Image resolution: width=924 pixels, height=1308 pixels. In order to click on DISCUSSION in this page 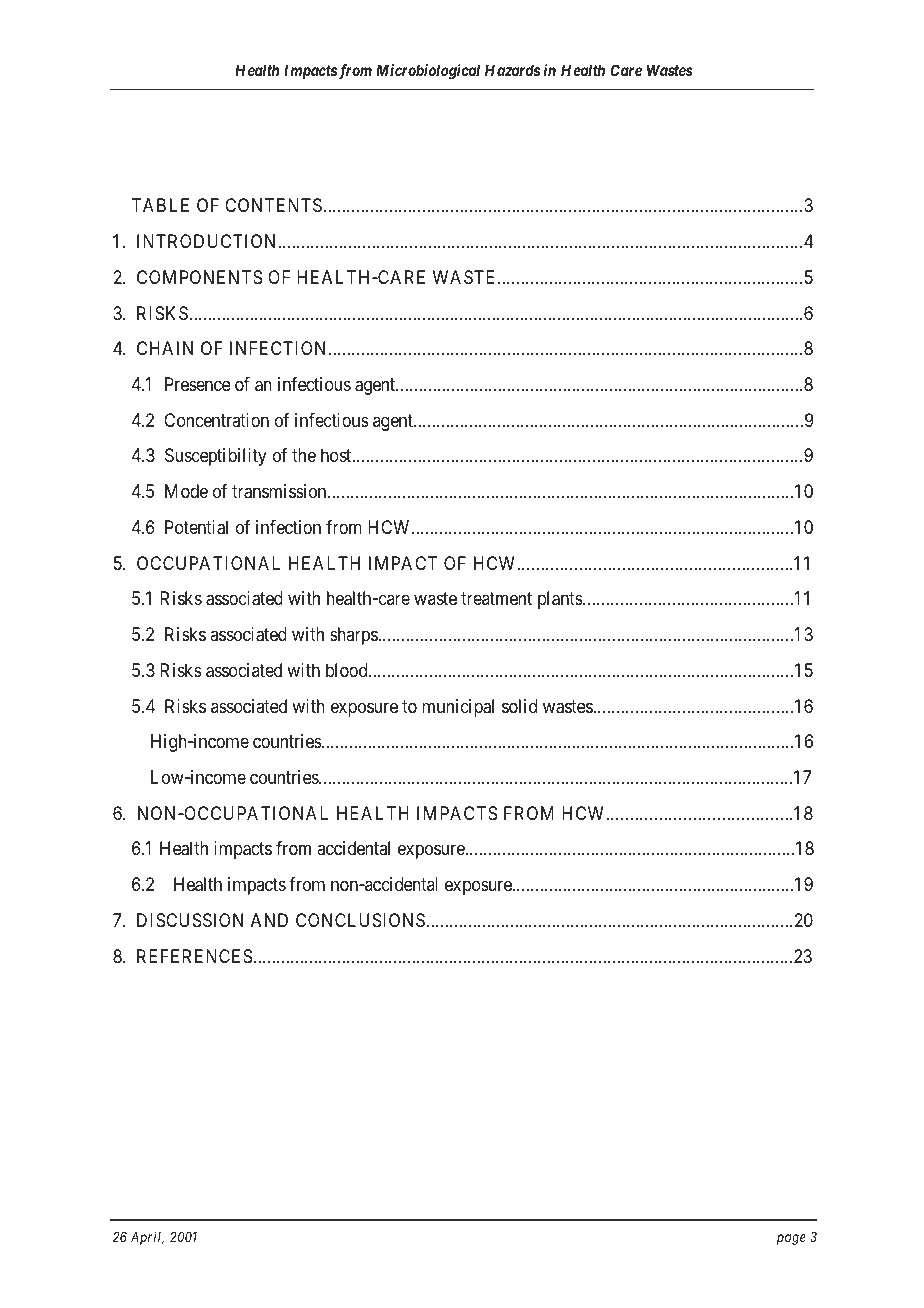, I will do `click(190, 920)`.
